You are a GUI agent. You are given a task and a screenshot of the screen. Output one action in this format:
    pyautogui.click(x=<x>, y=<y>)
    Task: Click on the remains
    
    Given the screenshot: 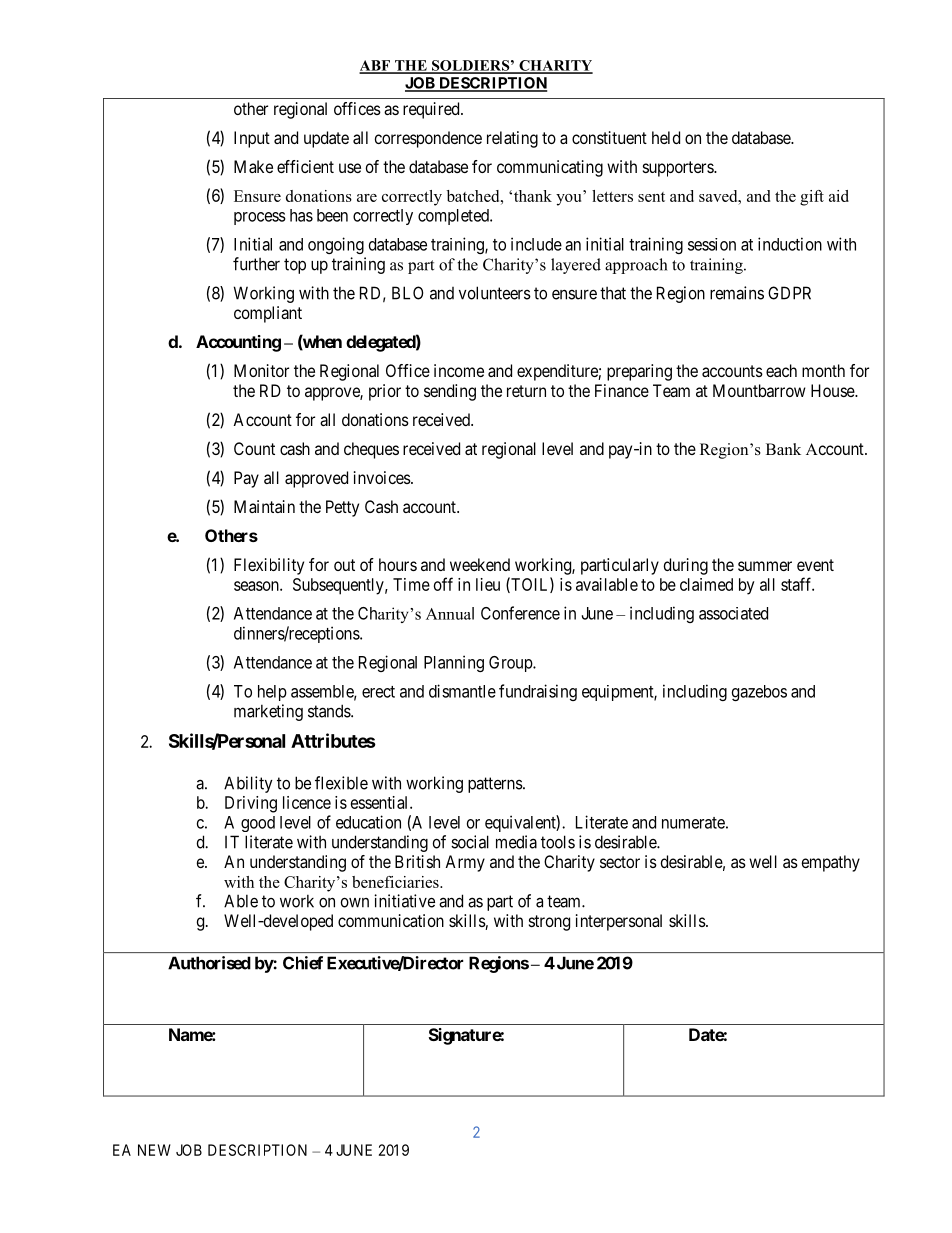 What is the action you would take?
    pyautogui.click(x=737, y=293)
